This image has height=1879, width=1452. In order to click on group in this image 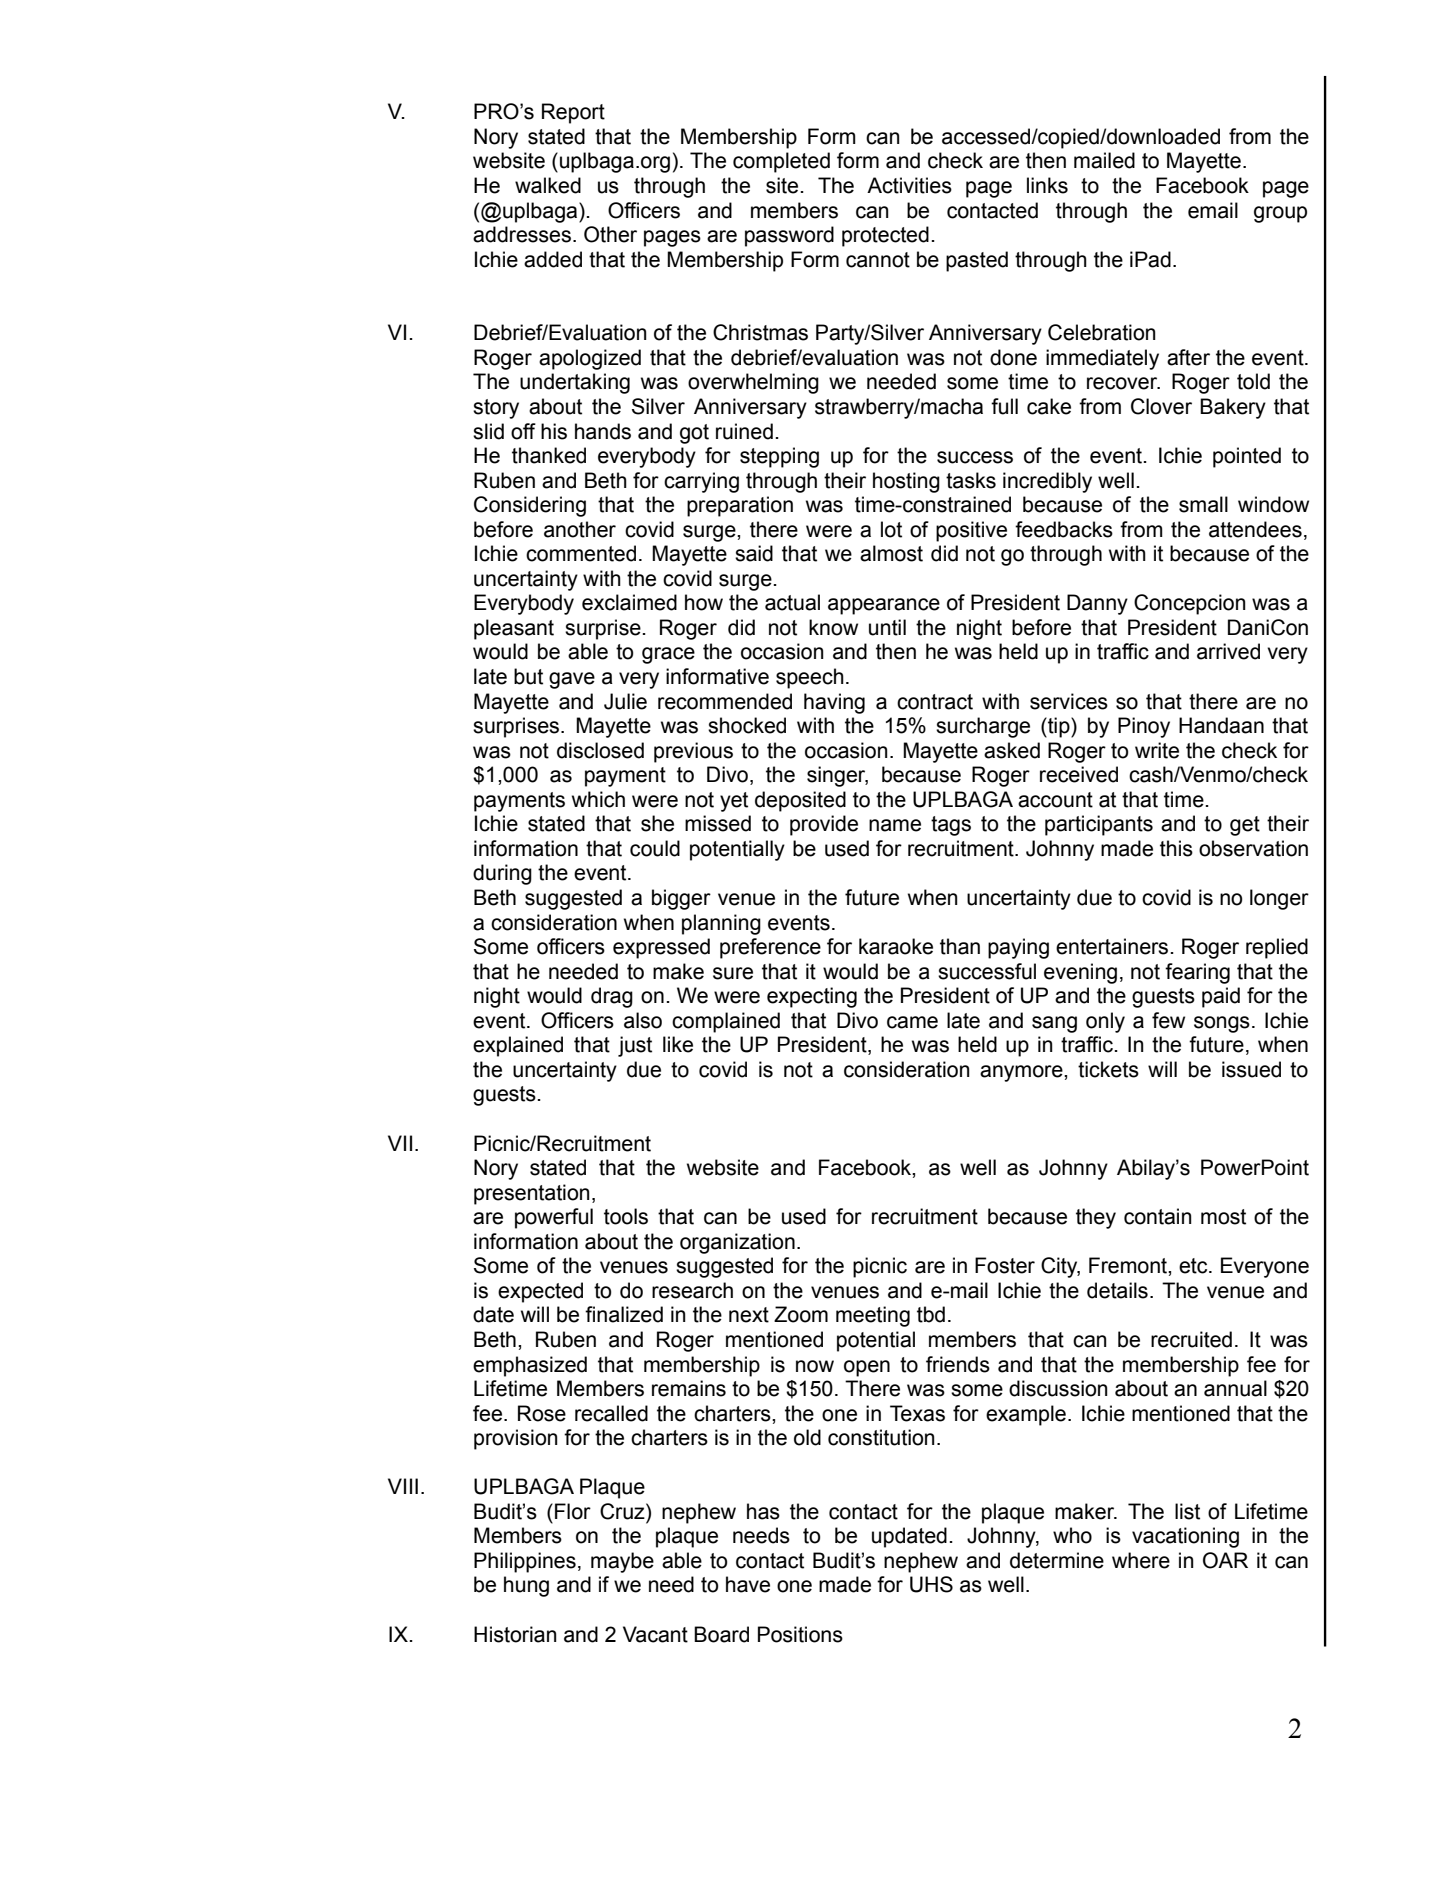, I will do `click(1280, 214)`.
